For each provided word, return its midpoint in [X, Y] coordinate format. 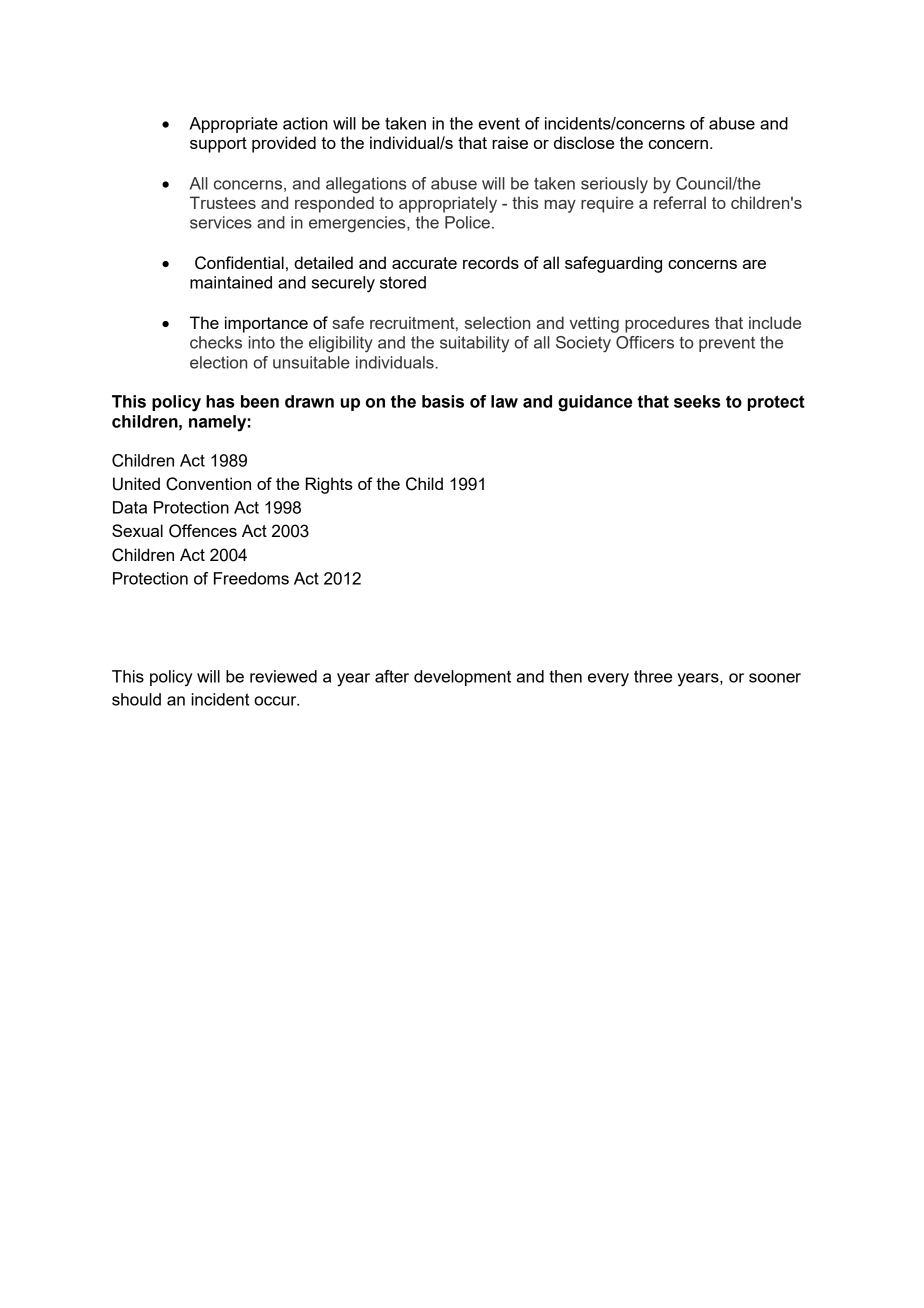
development [462, 678]
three [653, 676]
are [754, 264]
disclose [584, 142]
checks [216, 342]
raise [510, 142]
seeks [697, 401]
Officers [645, 342]
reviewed [283, 676]
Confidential [239, 263]
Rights [329, 485]
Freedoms [251, 578]
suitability [474, 344]
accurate [424, 263]
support [218, 145]
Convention [208, 484]
